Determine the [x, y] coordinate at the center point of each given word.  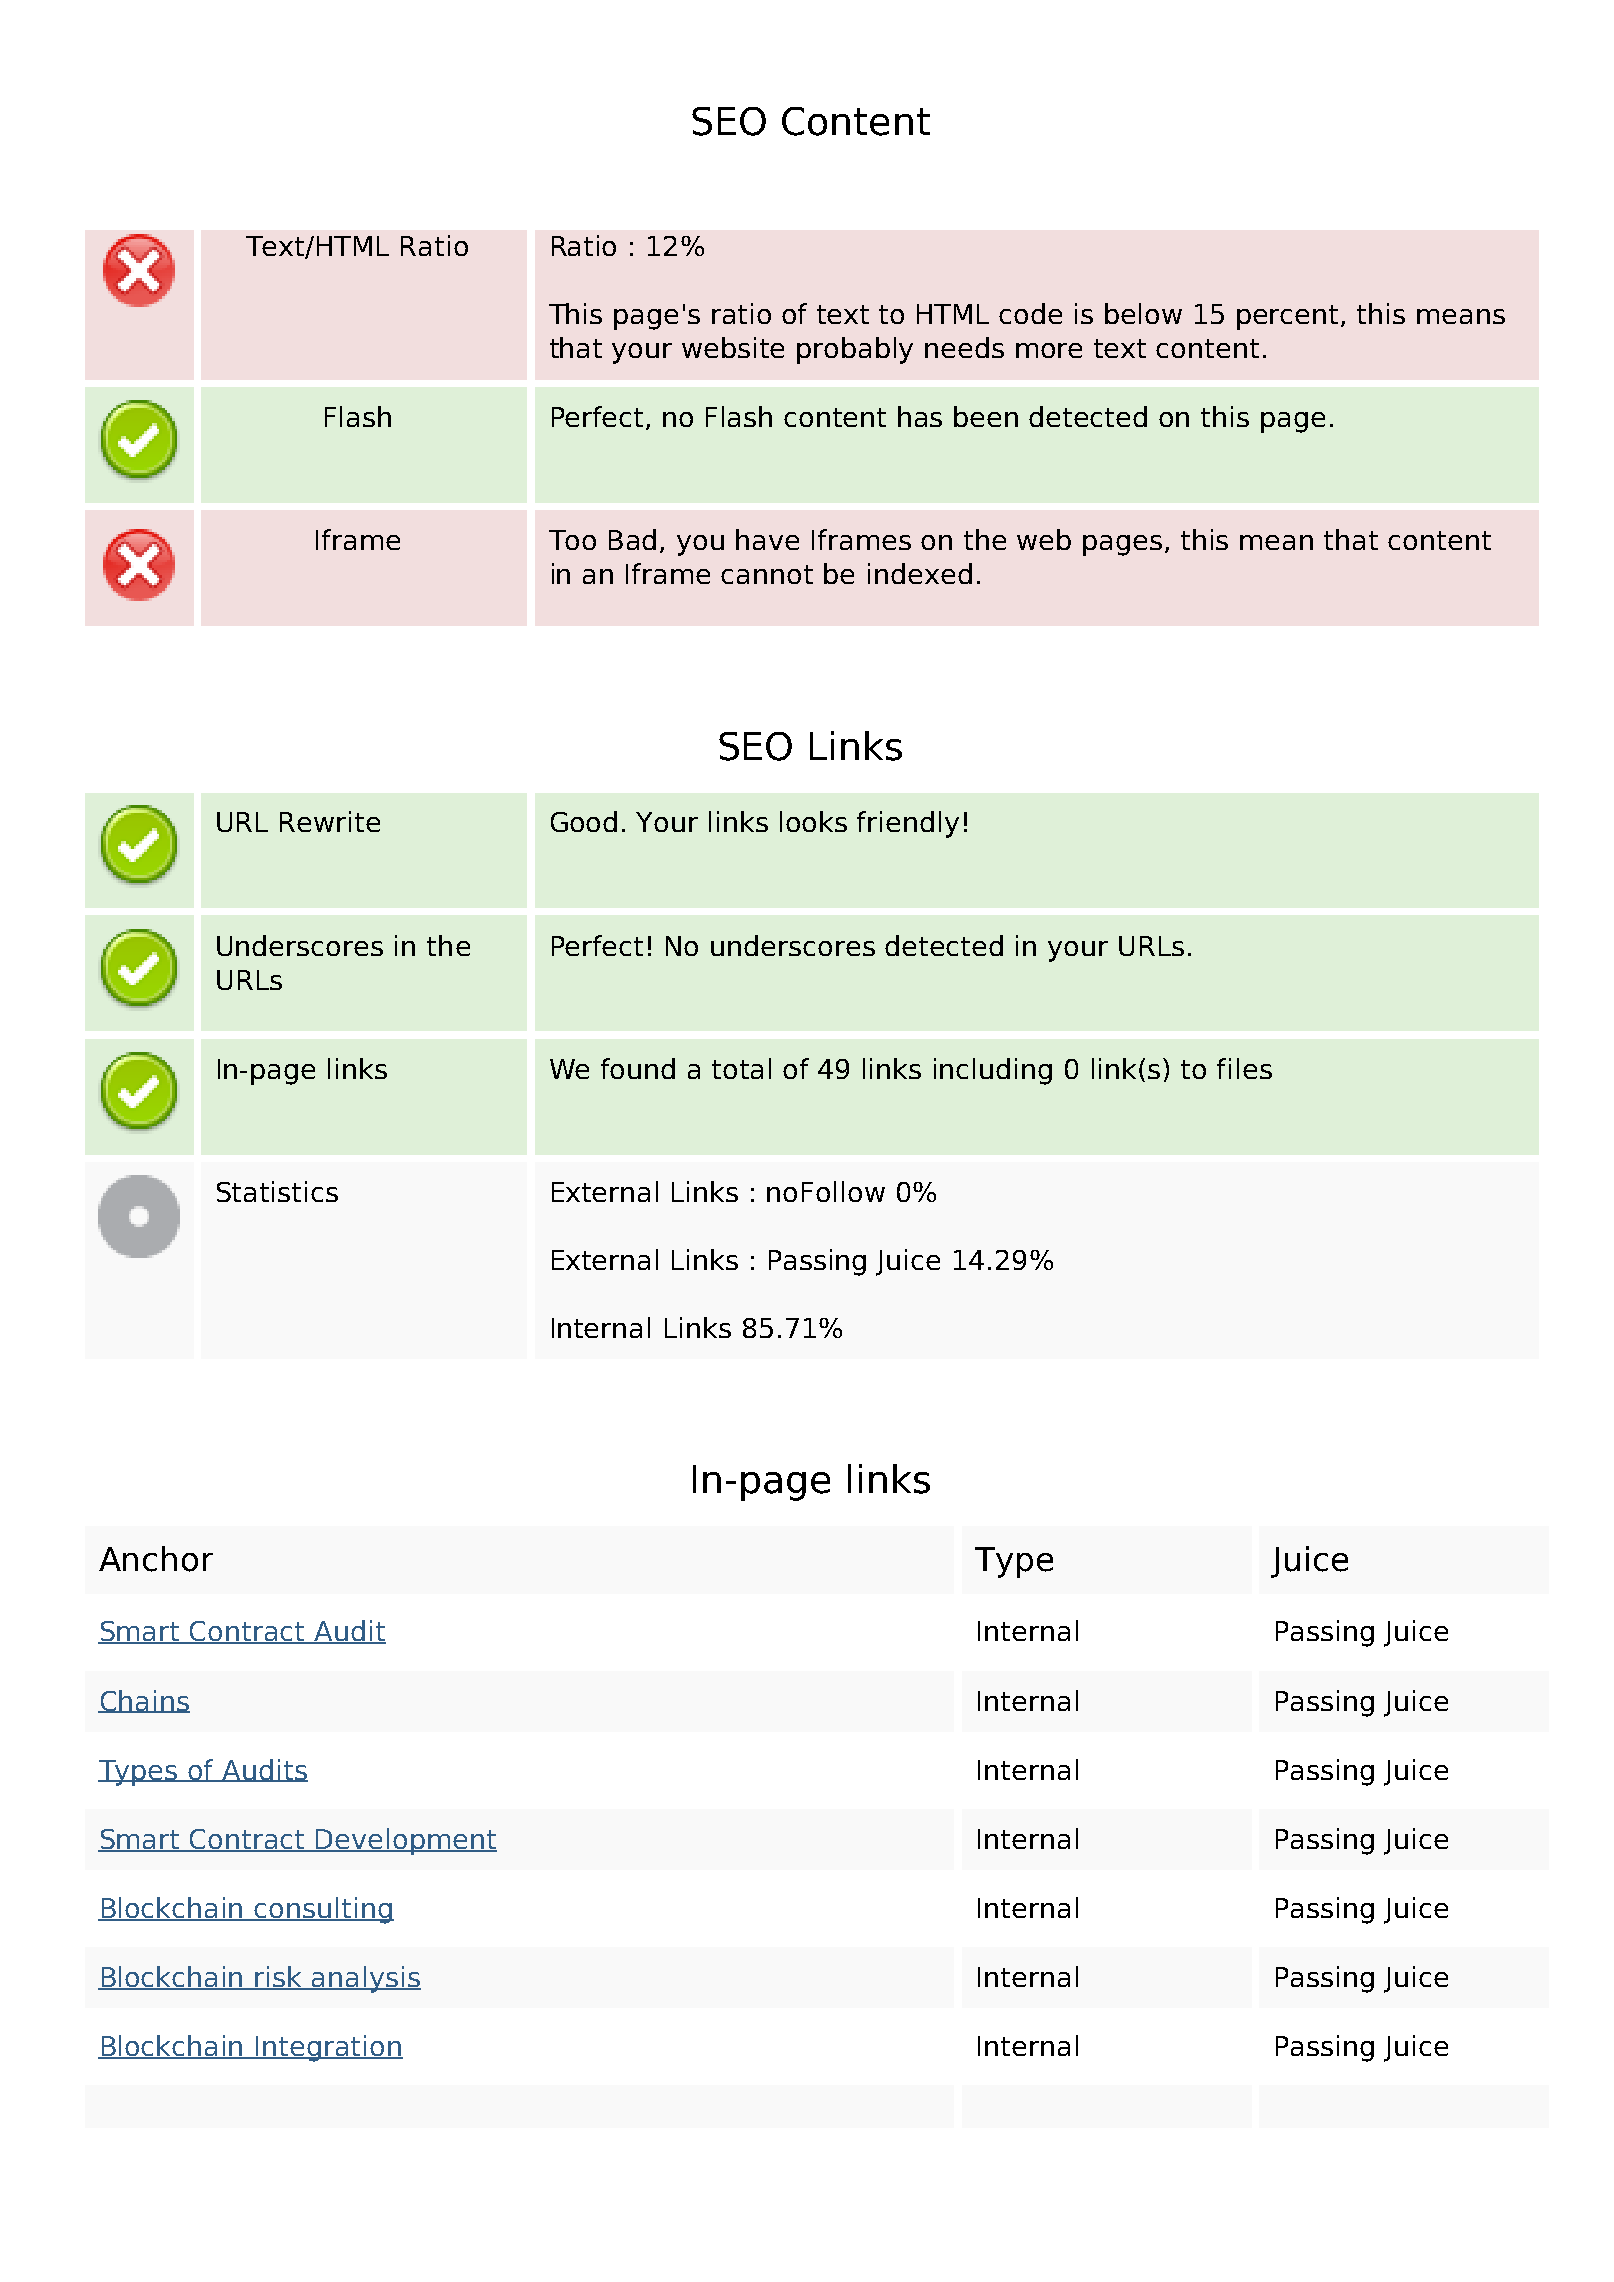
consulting [323, 1910]
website [733, 347]
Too [572, 540]
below [1143, 313]
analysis [365, 1979]
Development [406, 1841]
